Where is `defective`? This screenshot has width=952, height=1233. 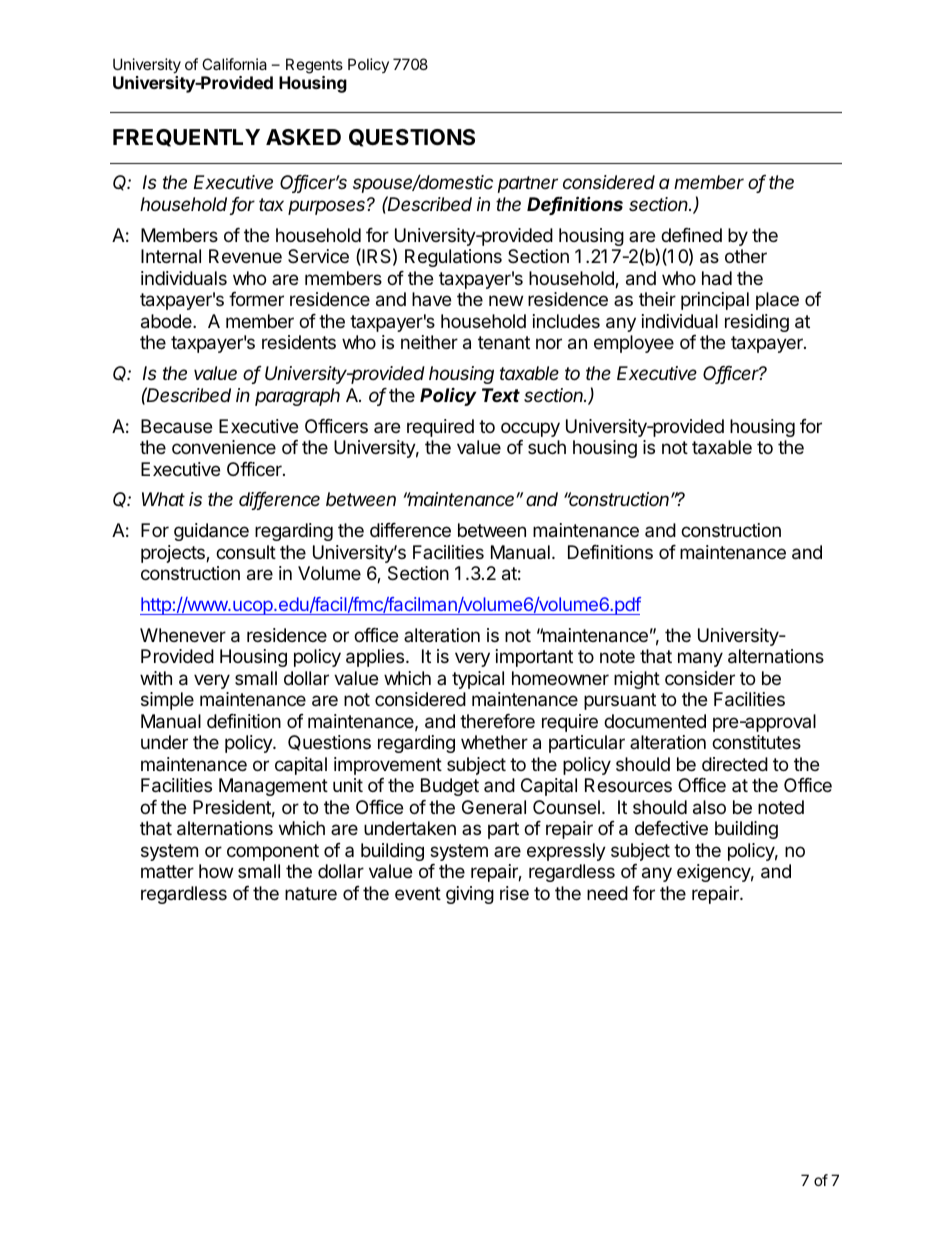
defective is located at coordinates (671, 828).
